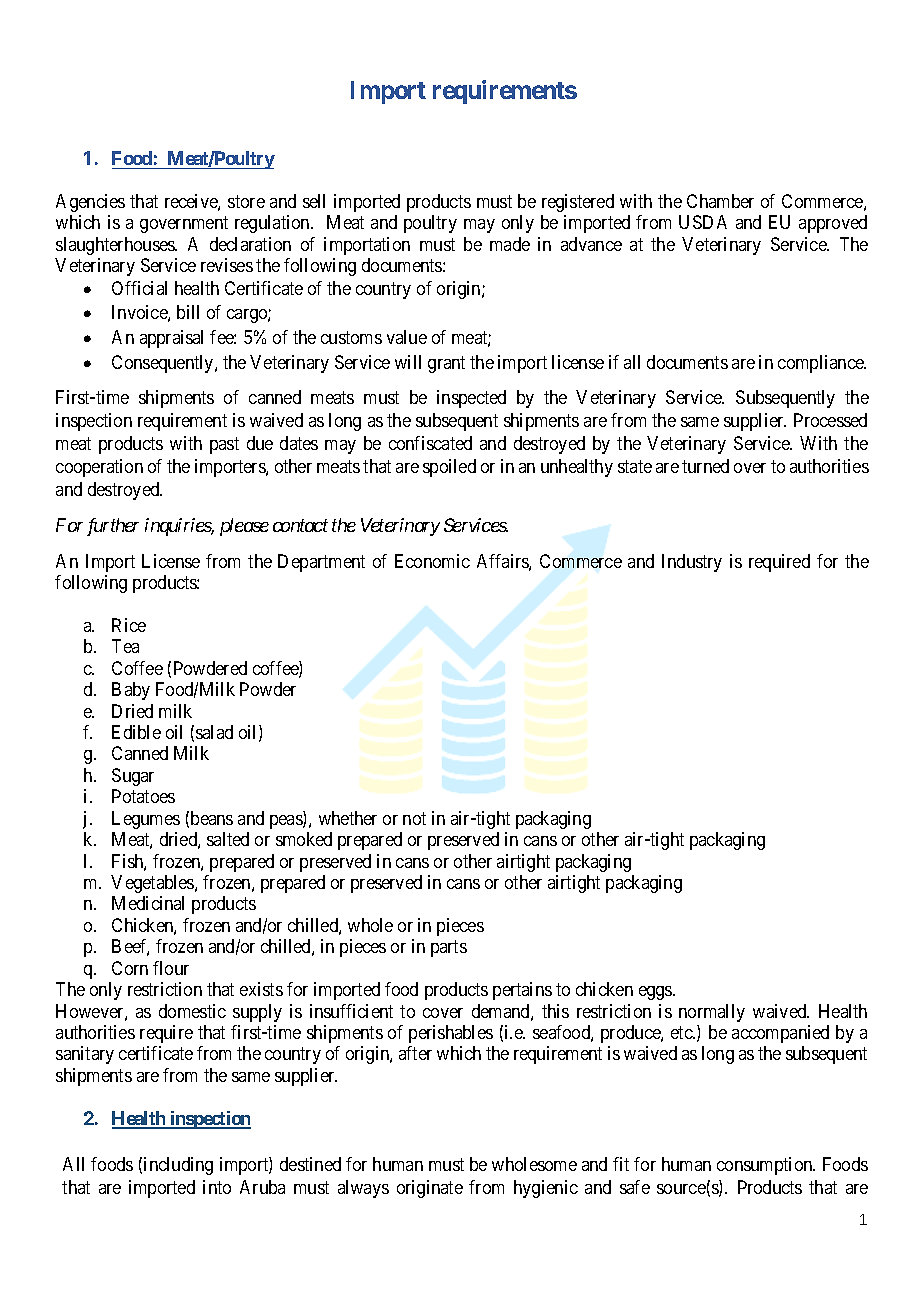 The height and width of the image is (1307, 924). I want to click on eggs, so click(656, 993).
